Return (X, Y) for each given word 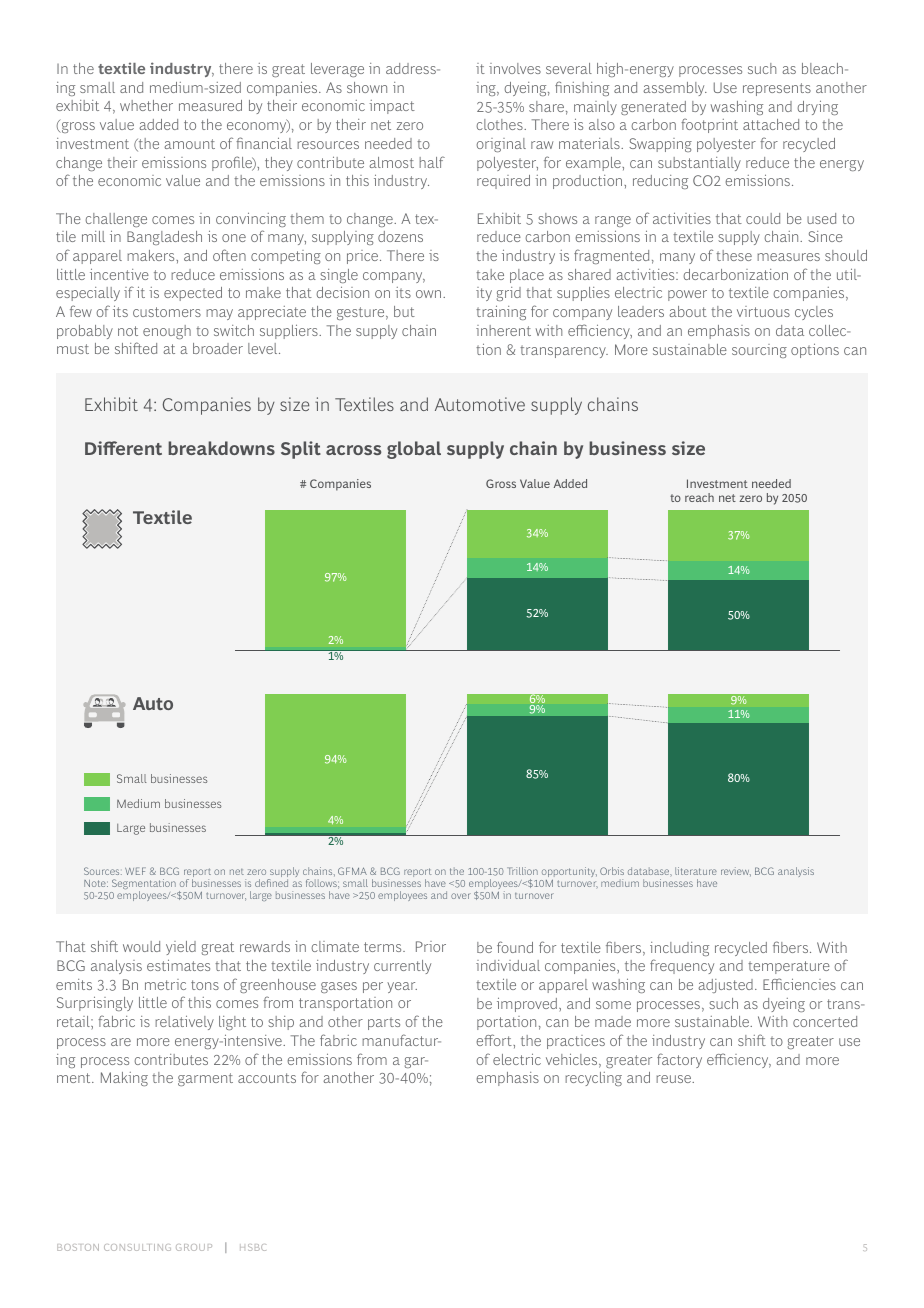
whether (146, 105)
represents (777, 89)
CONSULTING (137, 1247)
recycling (593, 1079)
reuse (674, 1079)
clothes (500, 124)
